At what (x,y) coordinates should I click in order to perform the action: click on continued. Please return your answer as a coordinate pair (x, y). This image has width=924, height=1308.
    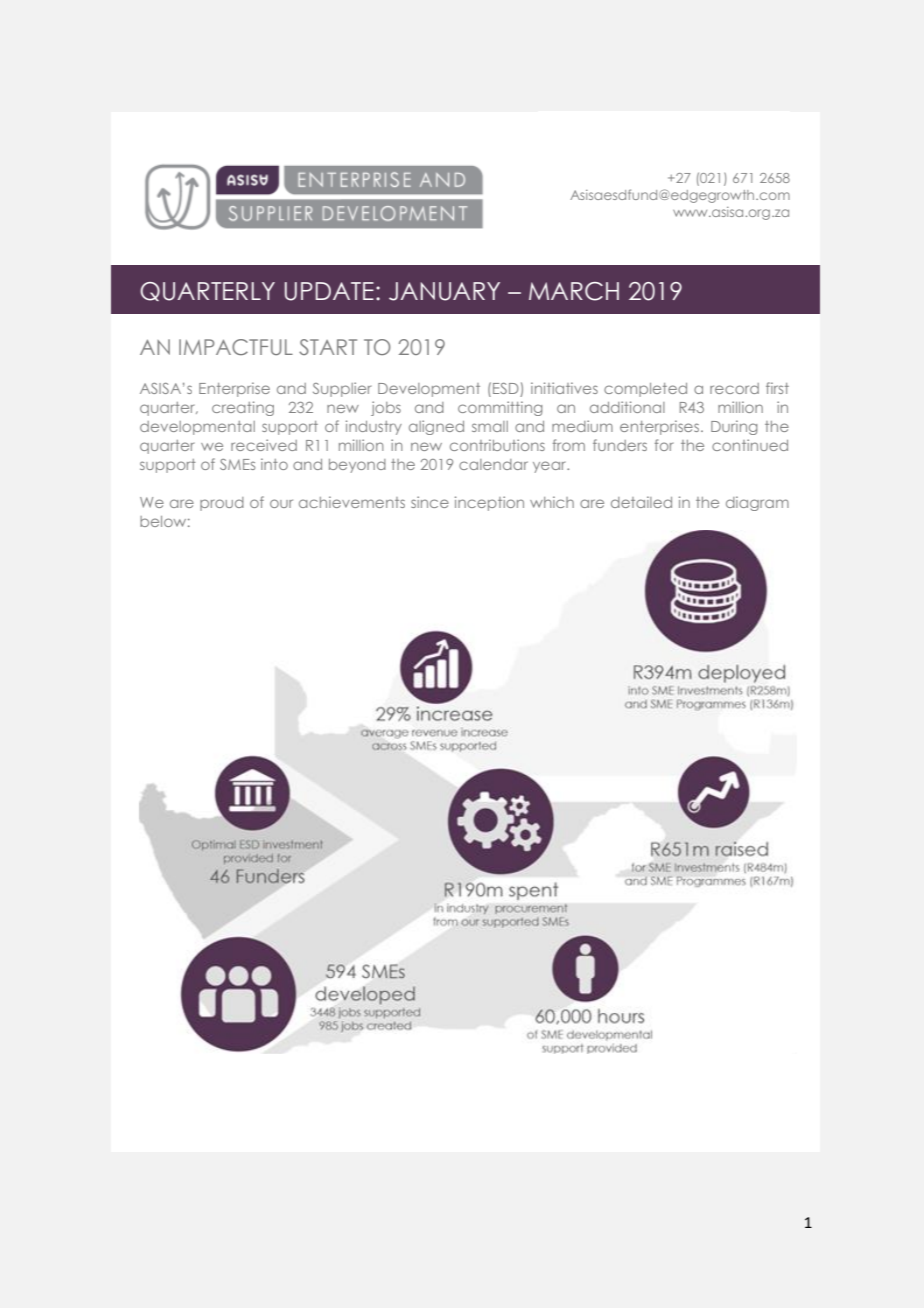
    Looking at the image, I should click on (750, 445).
